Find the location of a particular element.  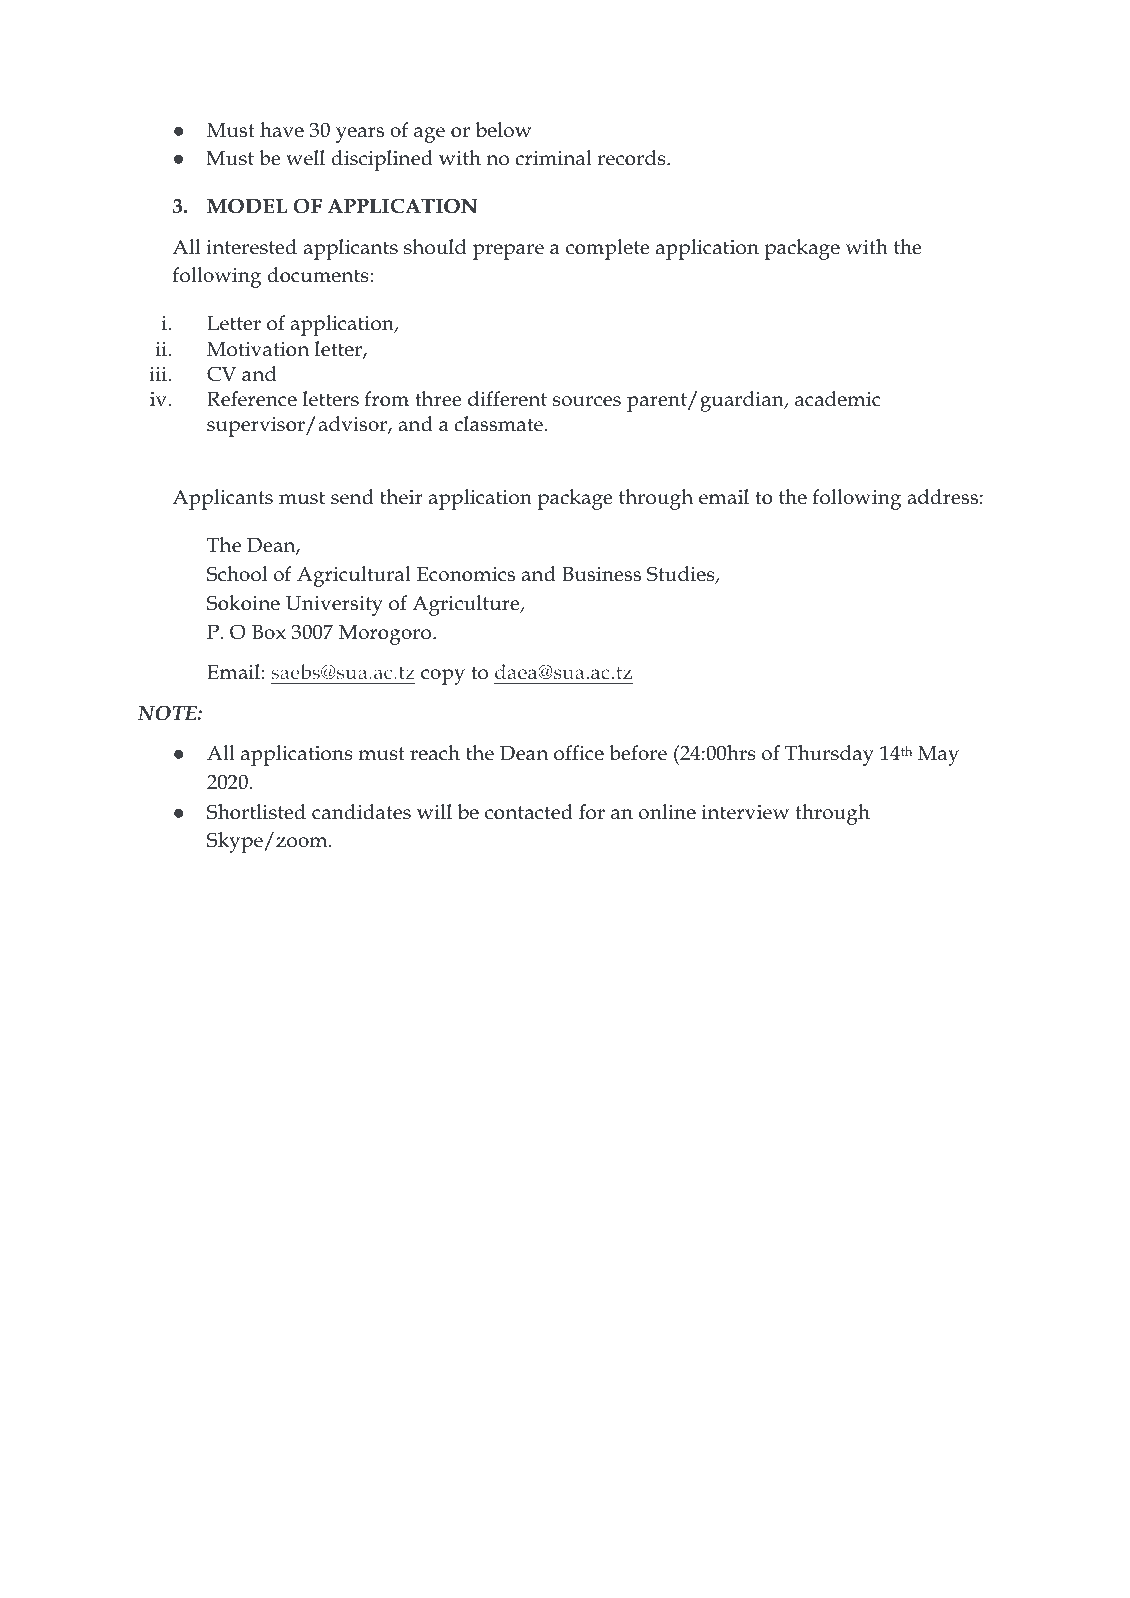

send is located at coordinates (352, 497).
